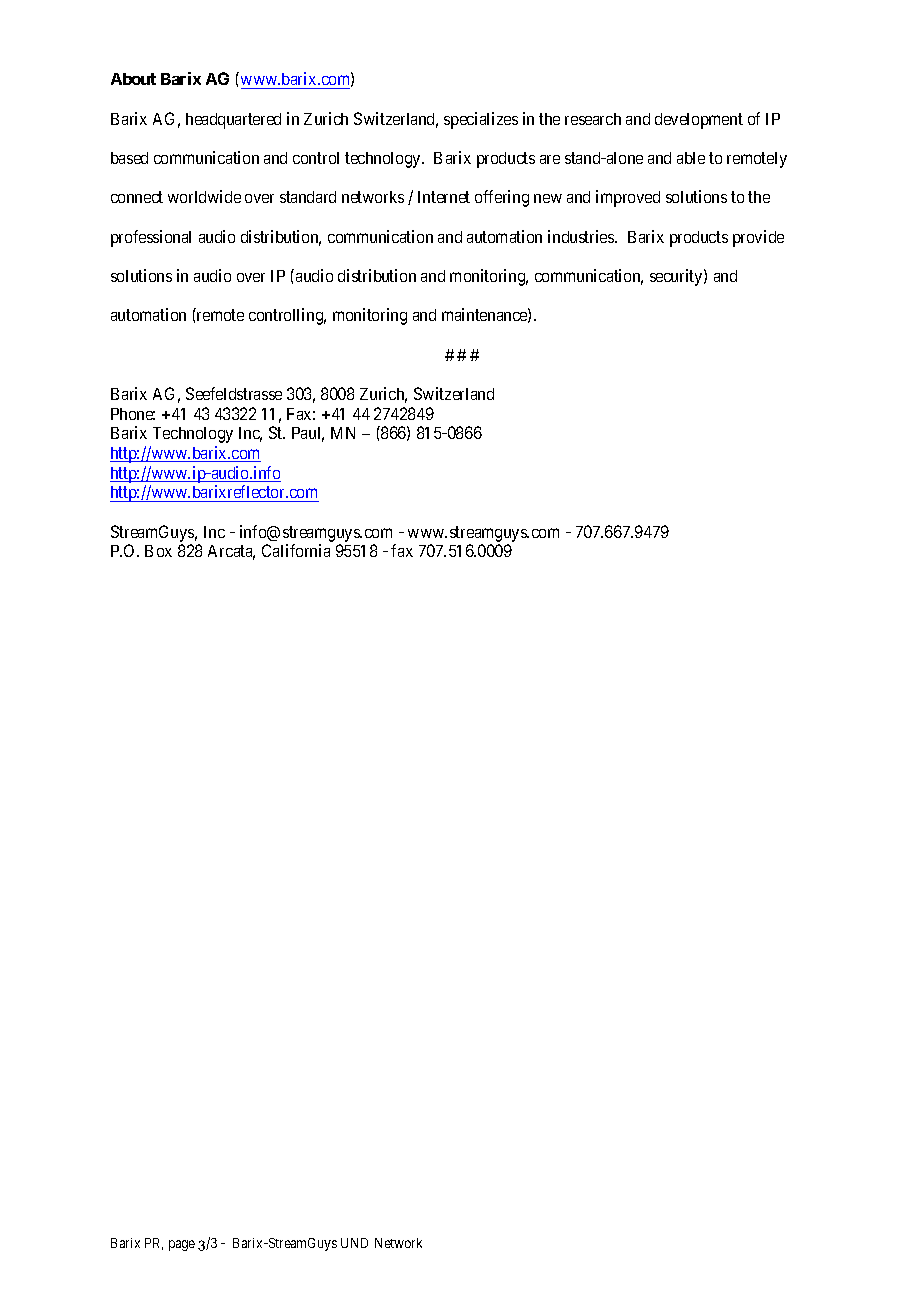 This document has height=1308, width=924. Describe the element at coordinates (296, 550) in the document. I see `California` at that location.
